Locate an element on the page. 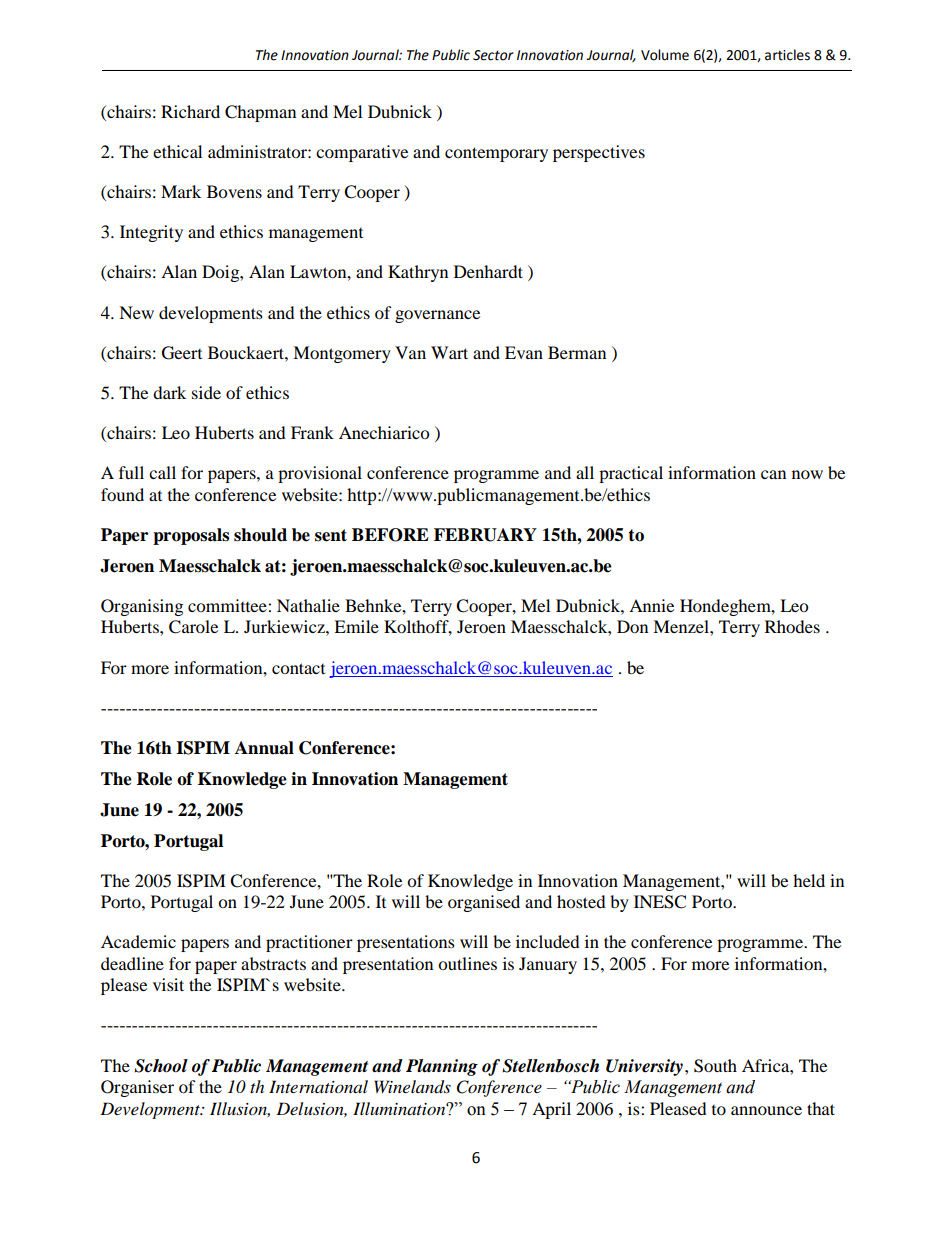 Image resolution: width=952 pixels, height=1233 pixels. Sector is located at coordinates (493, 55).
